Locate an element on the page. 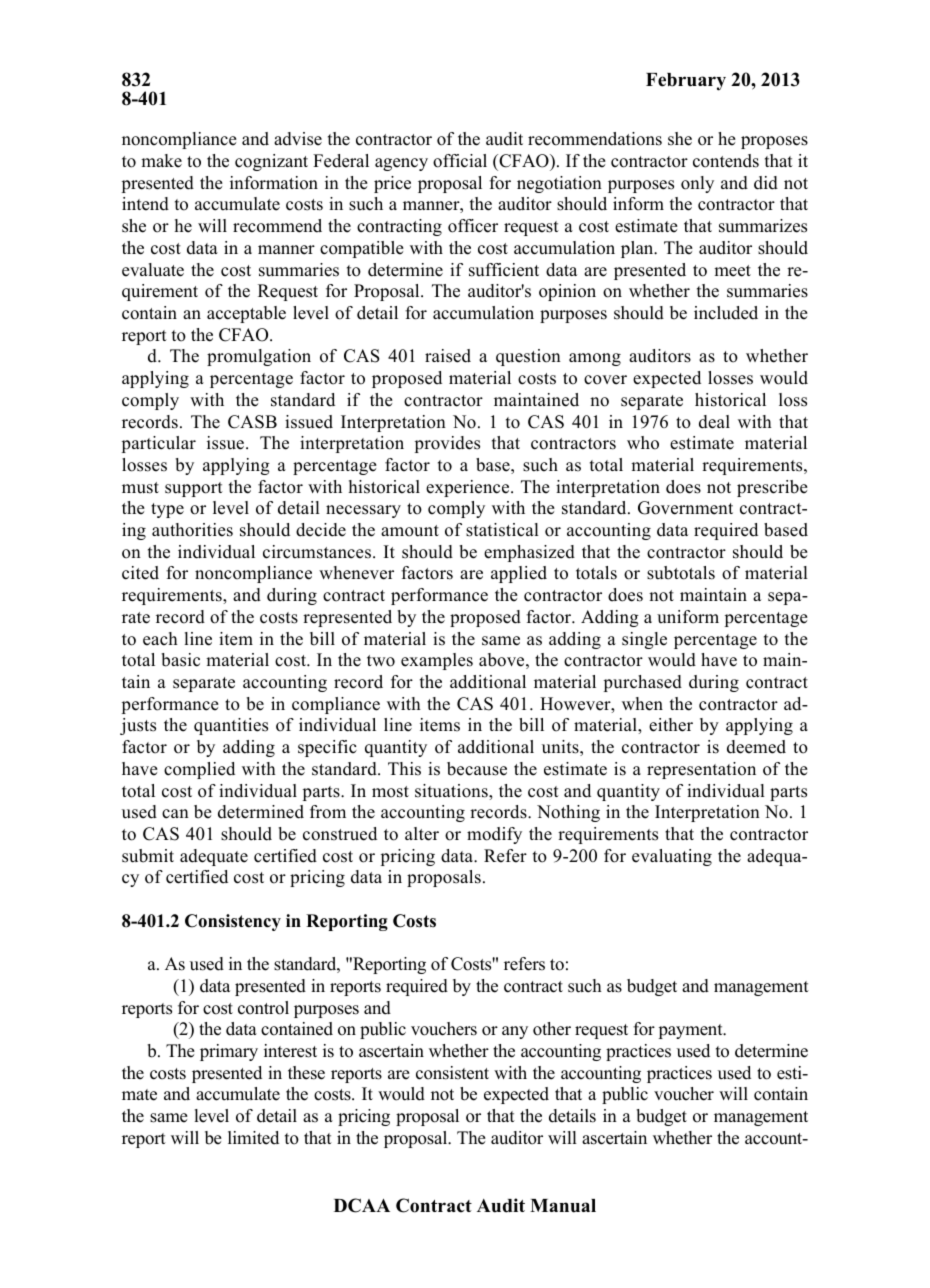 This page has height=1288, width=930. complied is located at coordinates (199, 770).
